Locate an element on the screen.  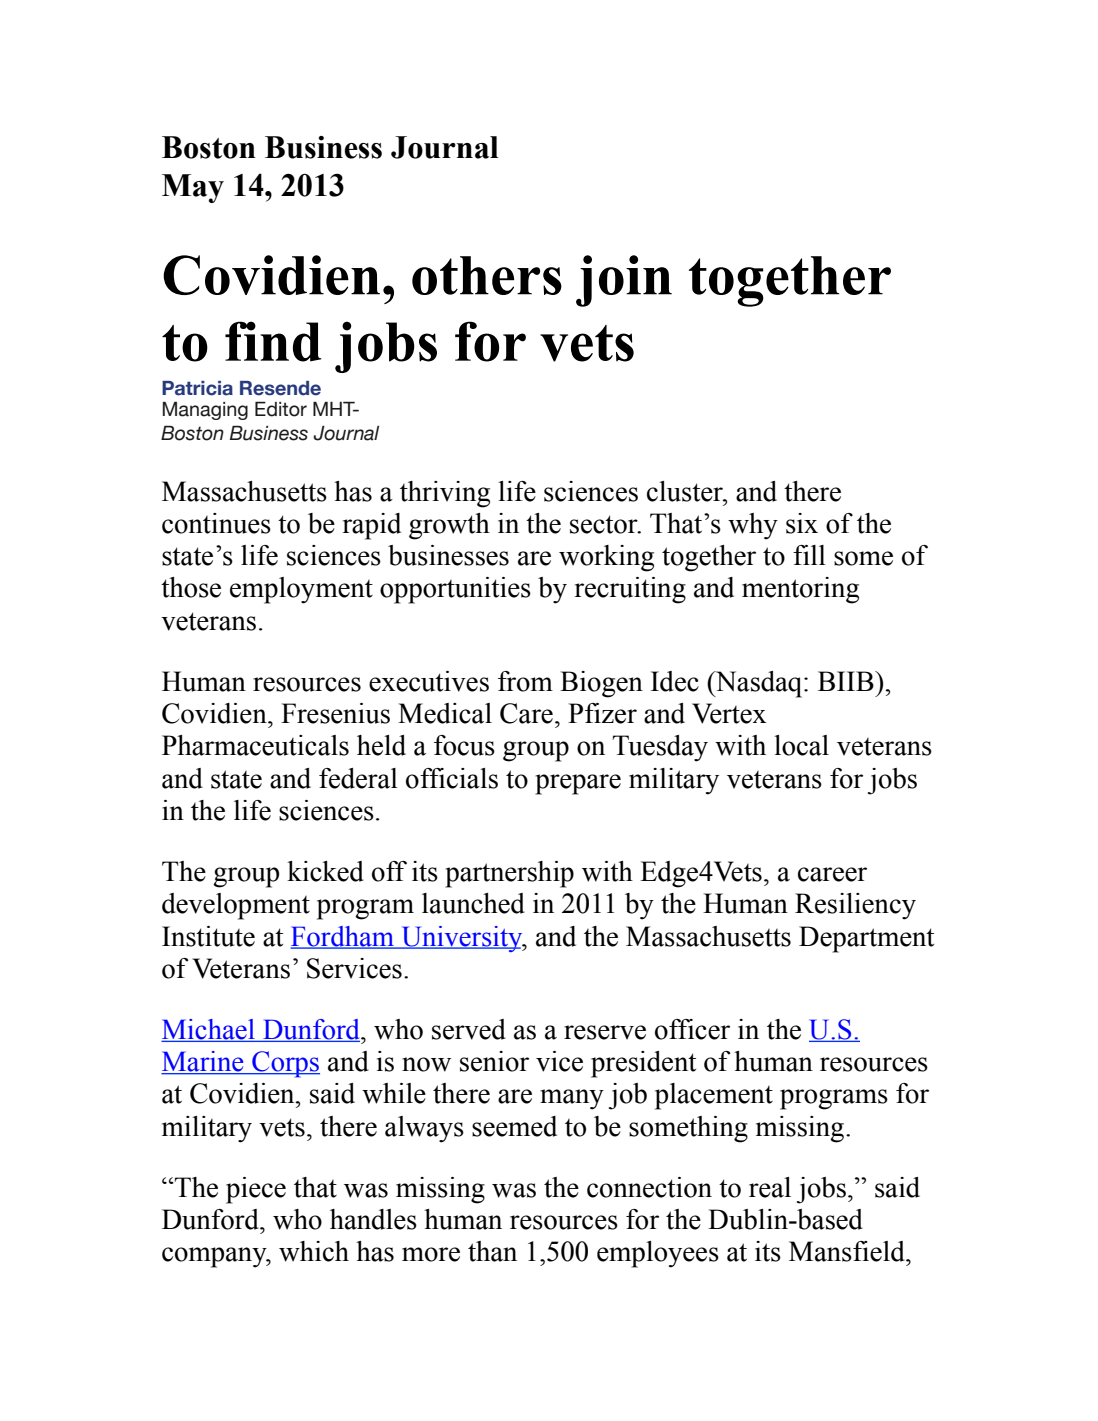
others is located at coordinates (487, 275).
